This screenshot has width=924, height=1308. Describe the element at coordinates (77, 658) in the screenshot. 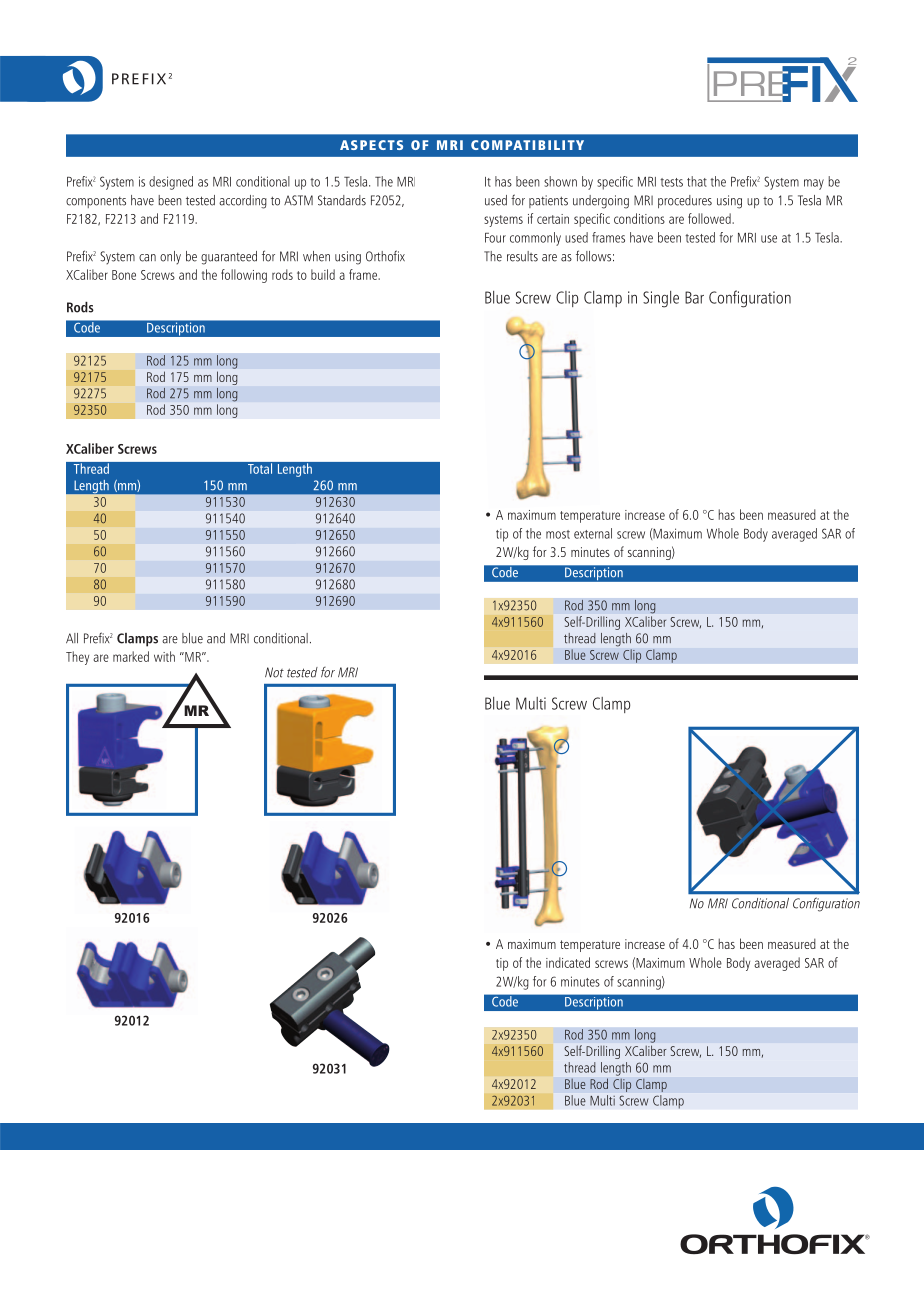

I see `They` at that location.
